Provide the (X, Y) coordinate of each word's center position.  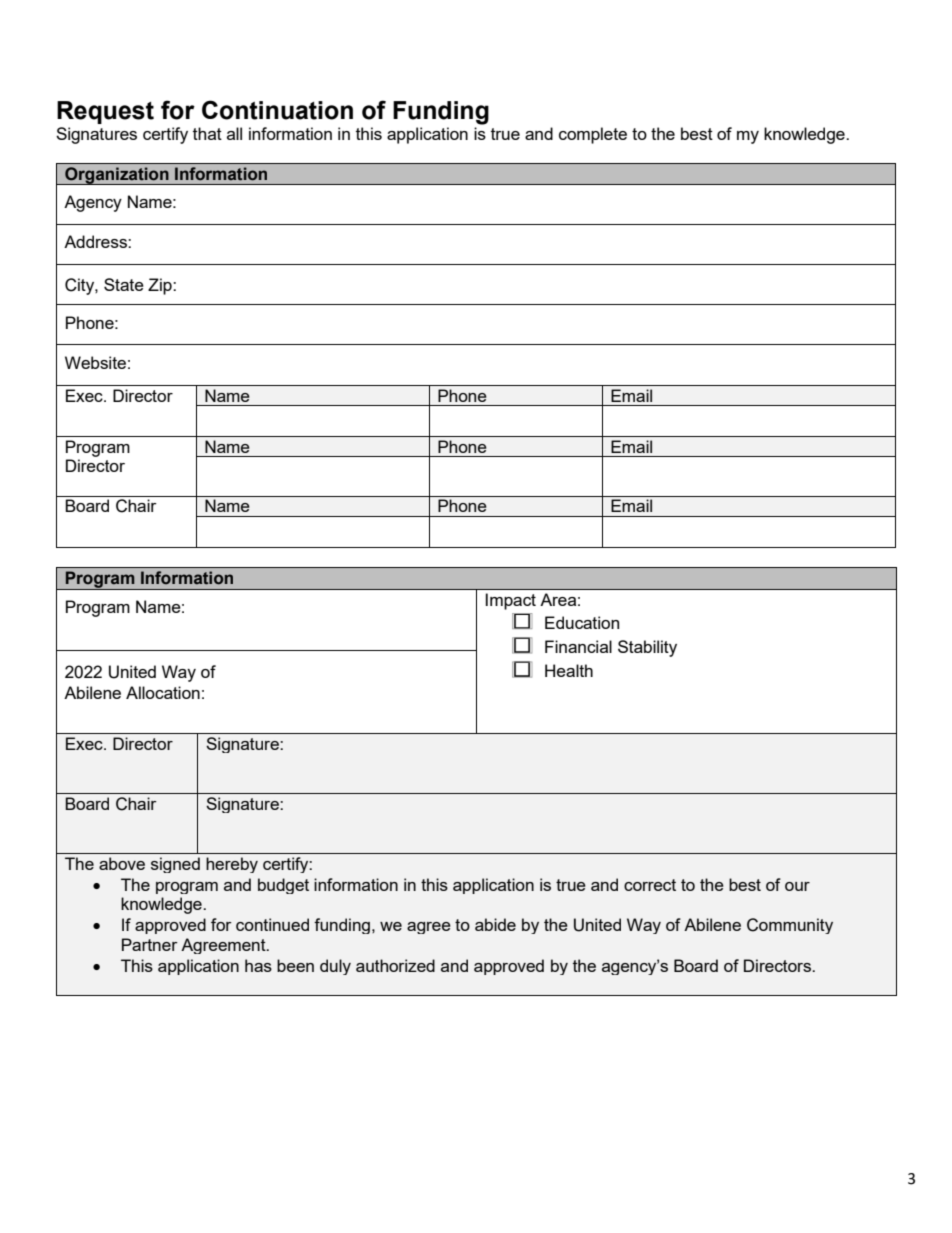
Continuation (277, 110)
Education (582, 622)
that (207, 133)
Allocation (163, 692)
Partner (150, 944)
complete (593, 135)
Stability (647, 648)
